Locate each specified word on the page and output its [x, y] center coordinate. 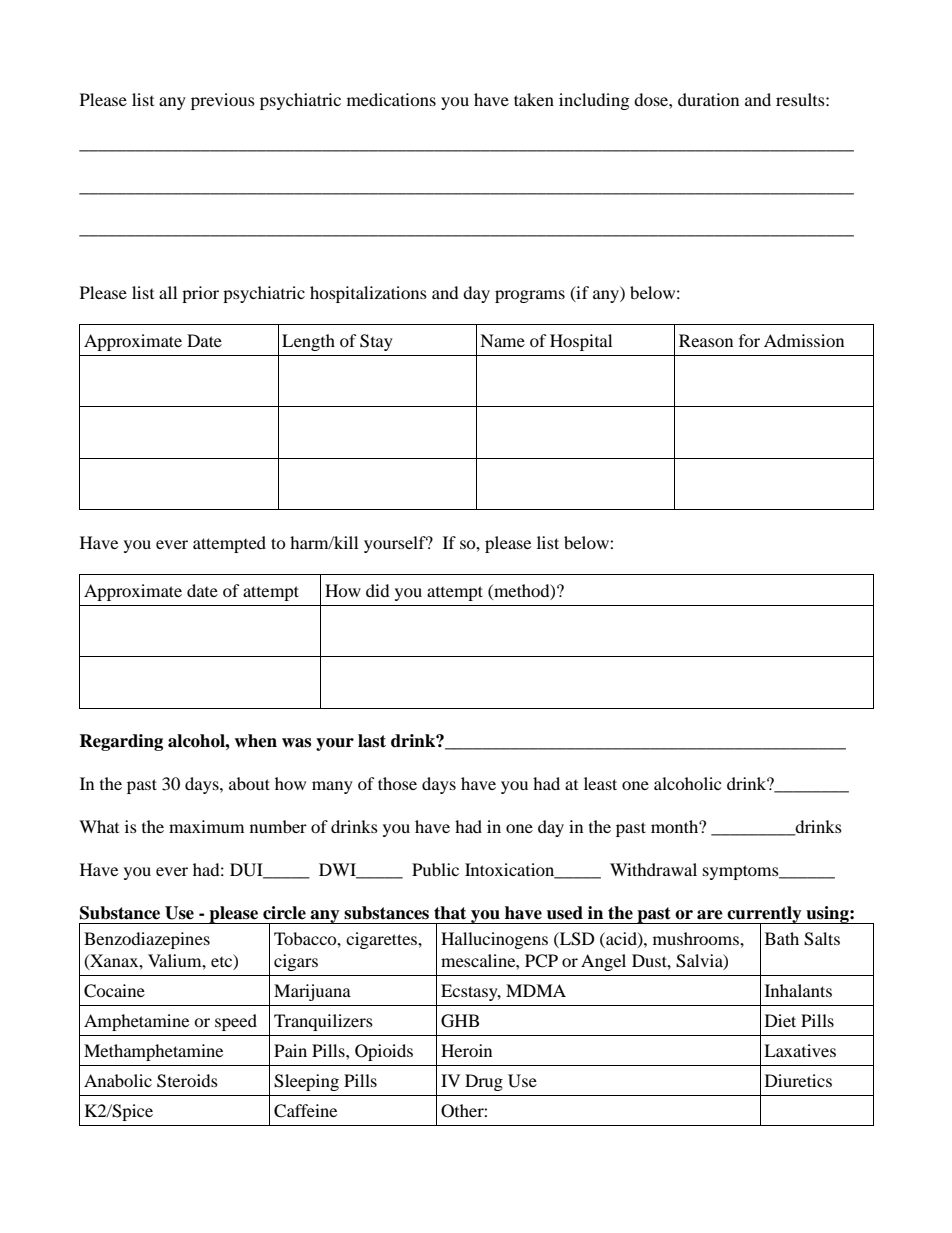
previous [223, 101]
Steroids [187, 1081]
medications [391, 99]
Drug [484, 1082]
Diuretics [798, 1080]
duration [708, 99]
